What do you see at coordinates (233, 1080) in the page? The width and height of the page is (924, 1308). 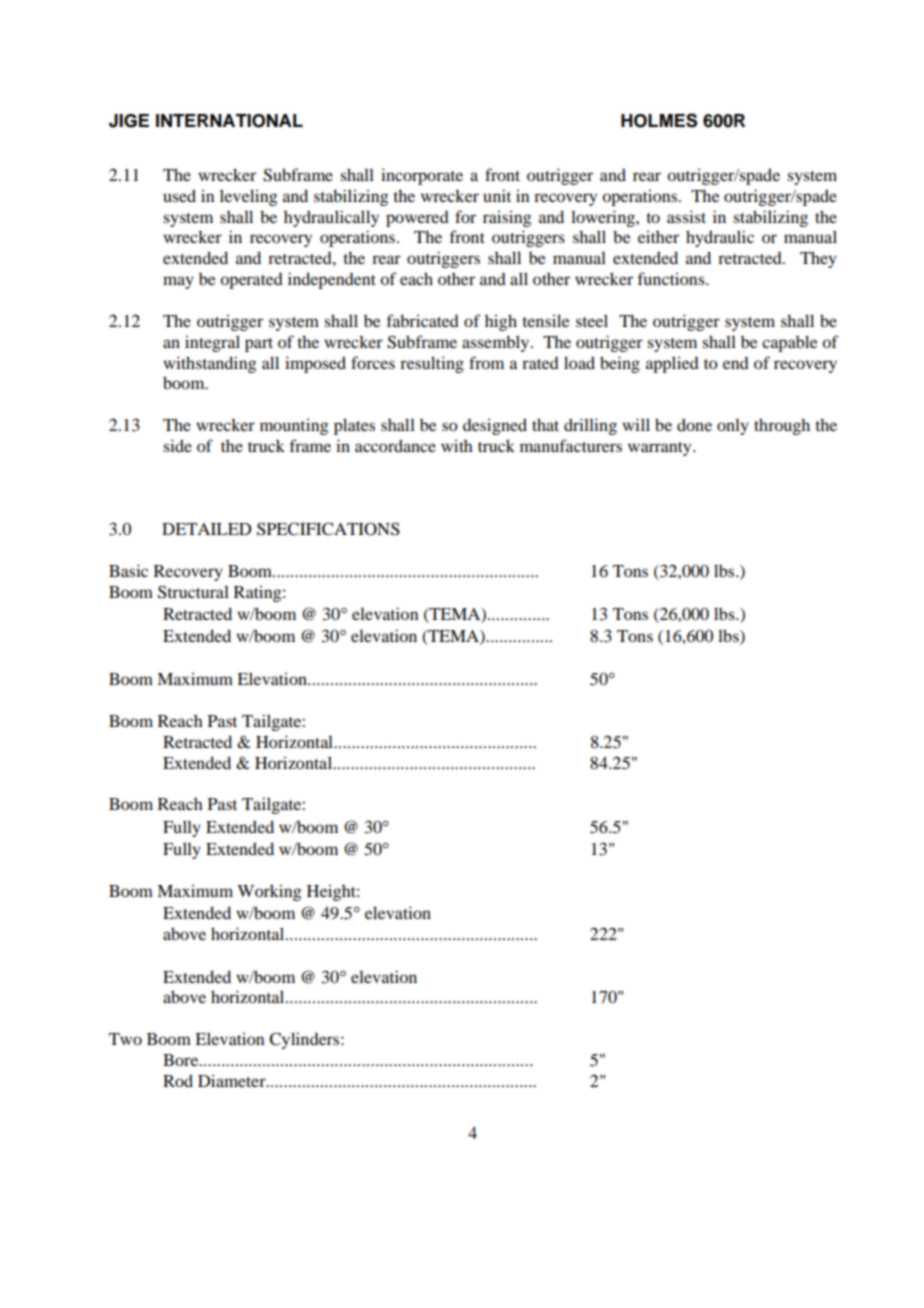 I see `Diameter` at bounding box center [233, 1080].
